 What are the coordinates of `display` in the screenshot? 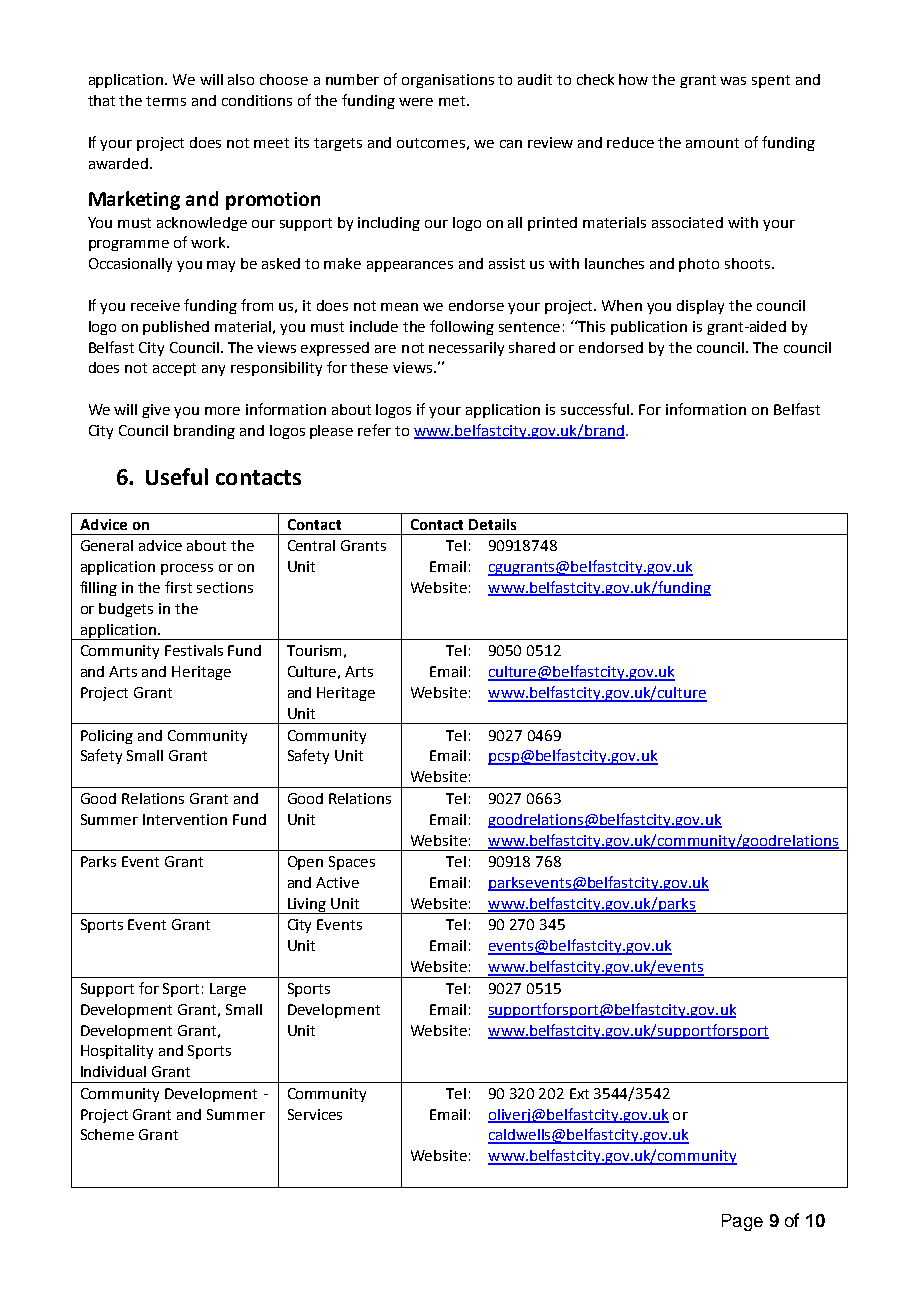 It's located at (700, 307).
